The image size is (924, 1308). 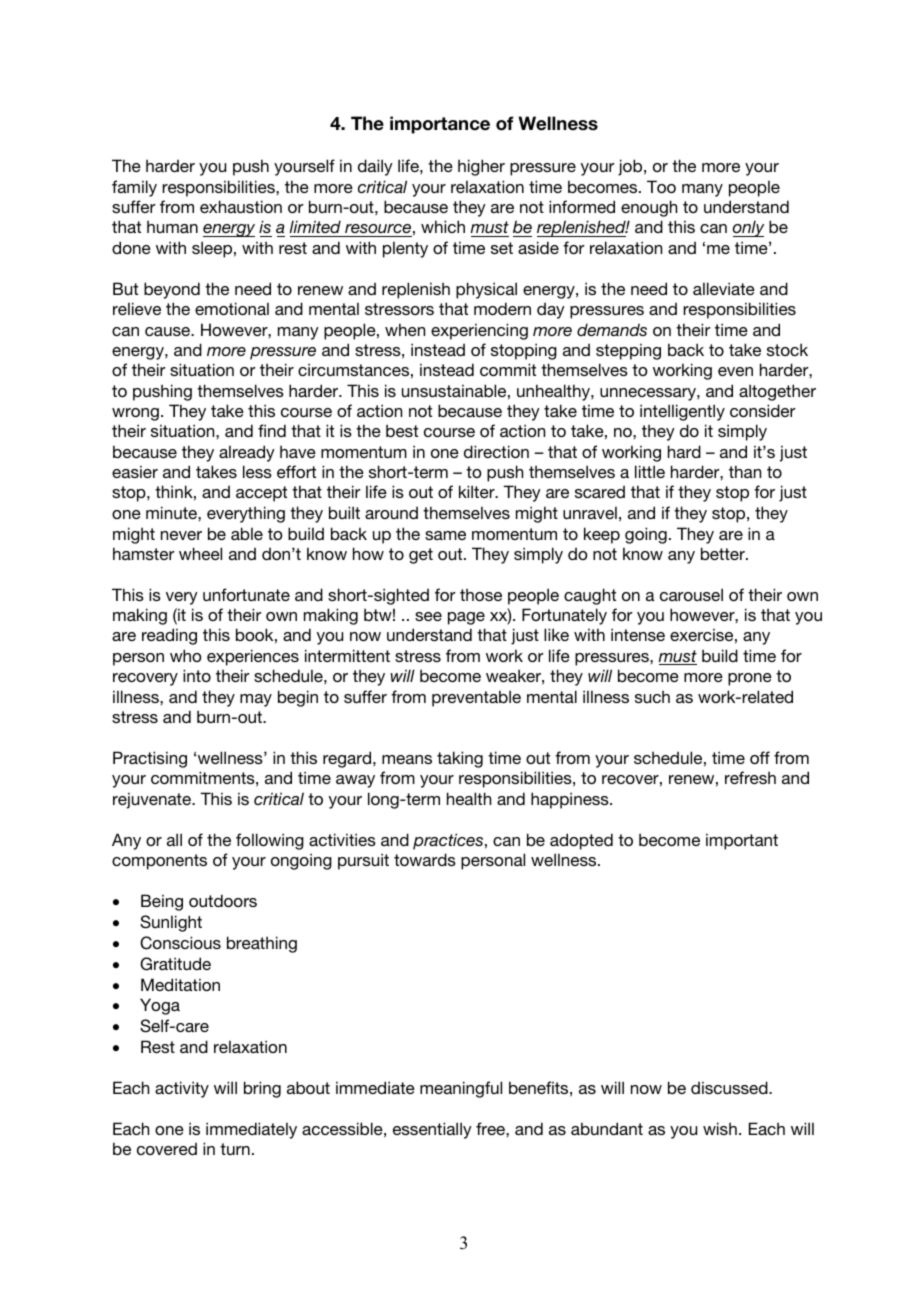 I want to click on Too, so click(x=661, y=186).
